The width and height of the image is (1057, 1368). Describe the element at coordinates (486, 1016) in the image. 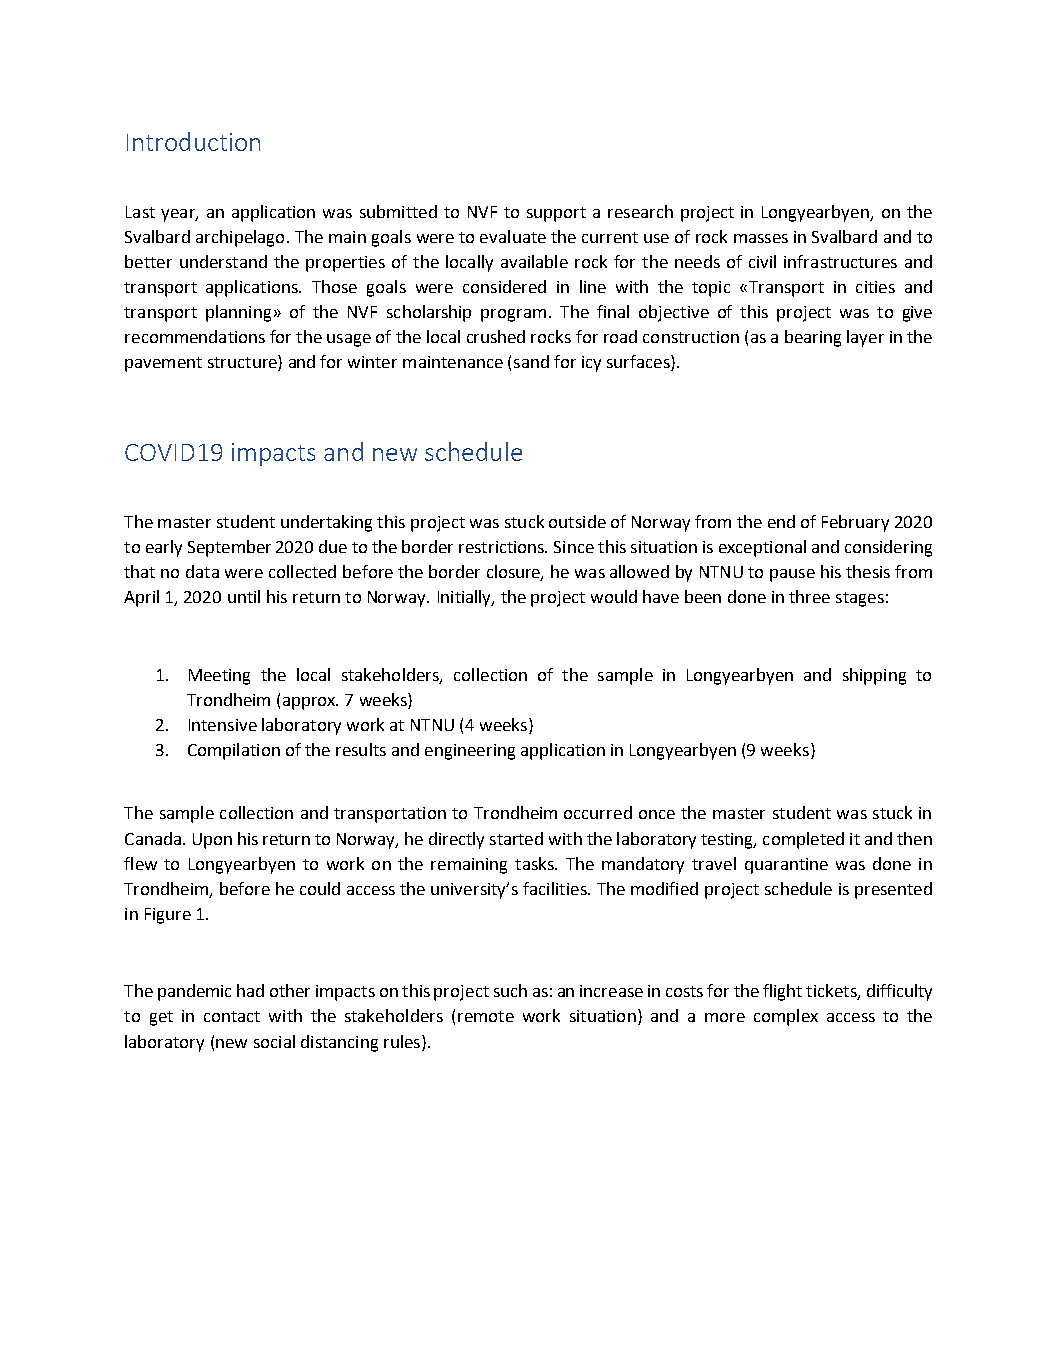

I see `remote` at that location.
